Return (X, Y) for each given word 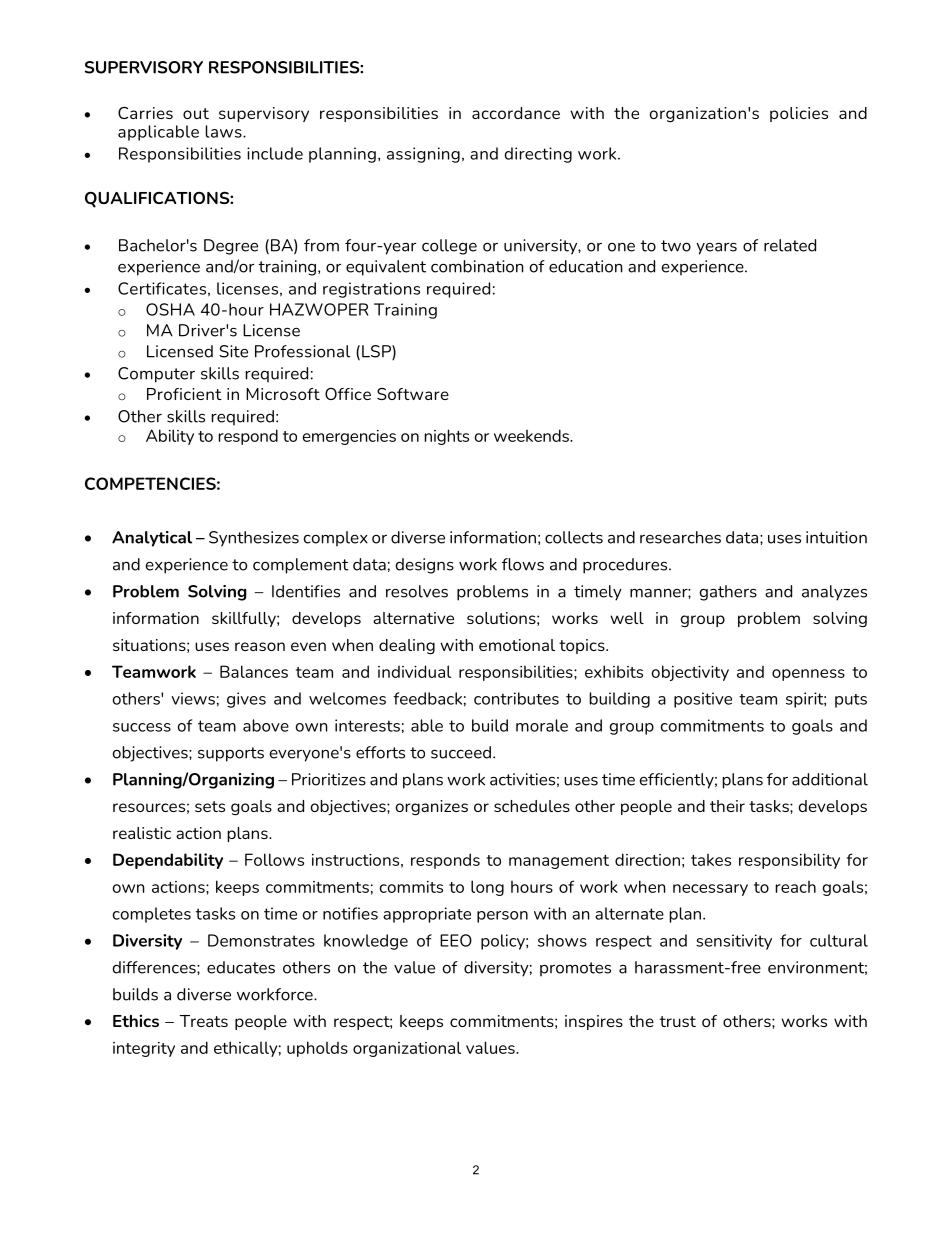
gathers (728, 593)
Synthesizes (254, 539)
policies (799, 114)
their (727, 806)
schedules (532, 806)
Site (233, 351)
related (790, 245)
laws (224, 131)
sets (210, 806)
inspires (594, 1022)
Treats (203, 1021)
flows (523, 564)
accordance (516, 113)
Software (413, 394)
